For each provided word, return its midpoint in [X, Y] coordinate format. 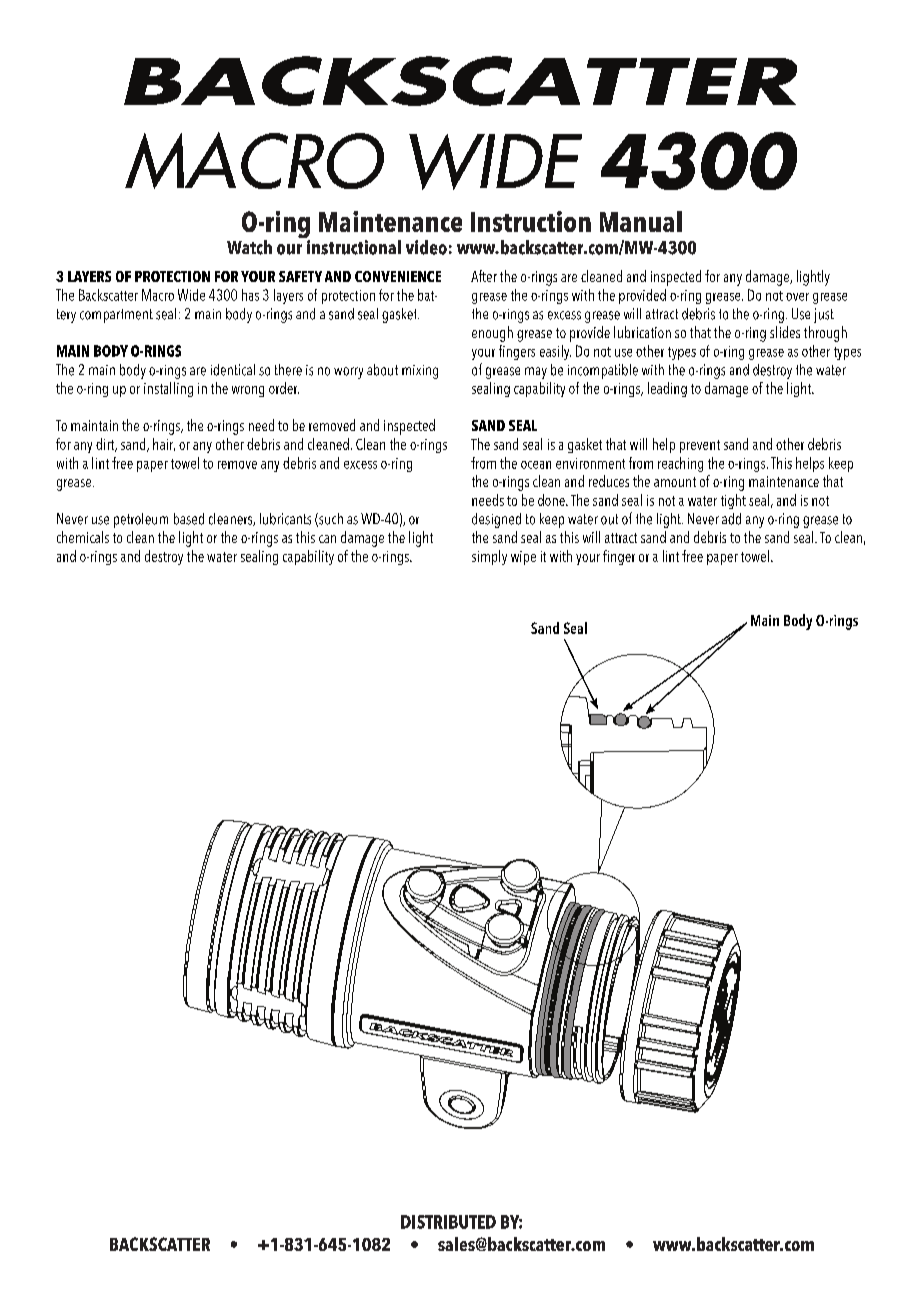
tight [733, 501]
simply [489, 557]
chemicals [83, 537]
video [426, 247]
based [189, 519]
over [797, 297]
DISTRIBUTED [448, 1222]
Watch [249, 247]
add [731, 519]
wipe [523, 558]
